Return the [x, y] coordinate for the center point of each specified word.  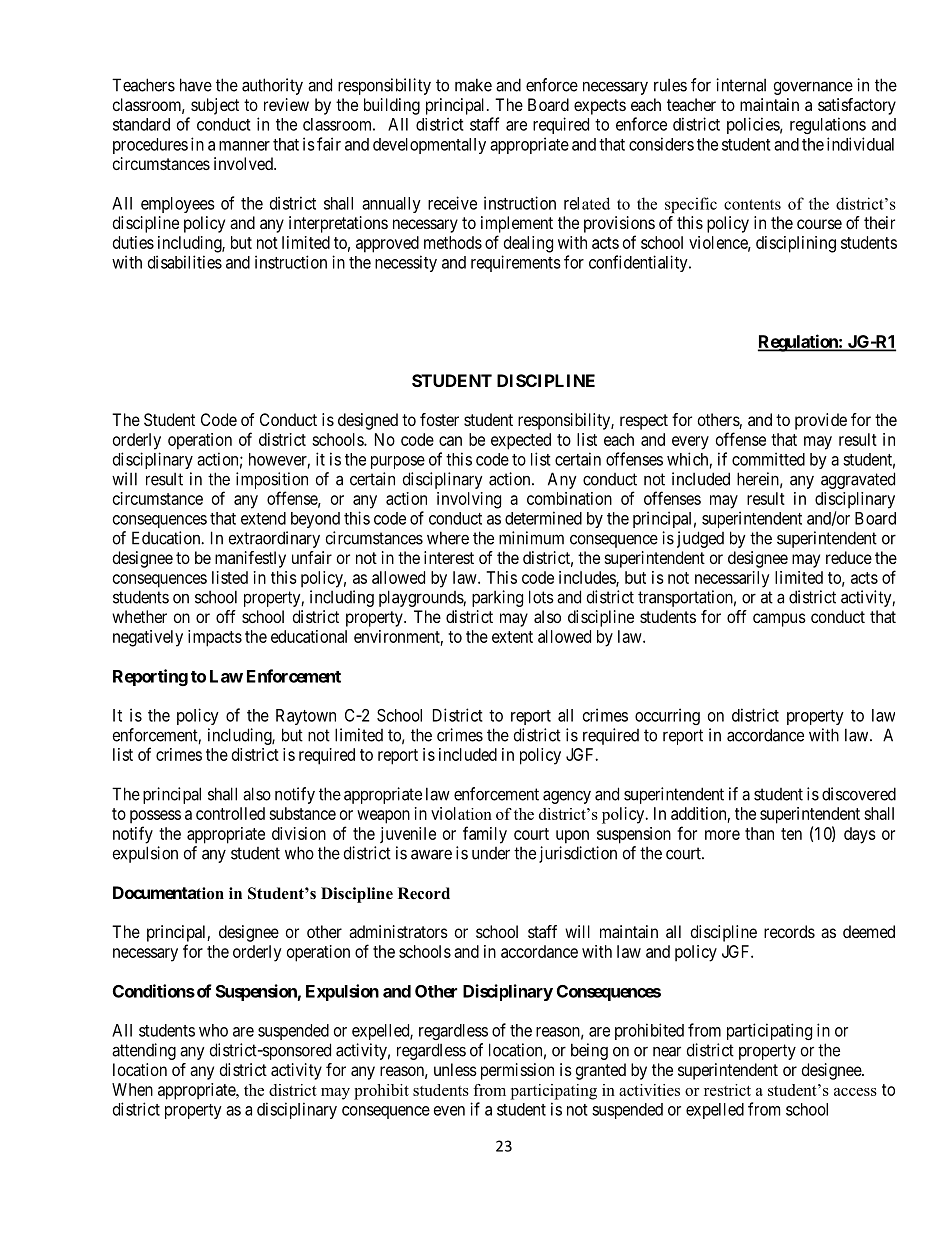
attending [144, 1051]
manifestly [250, 559]
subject [215, 106]
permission [517, 1071]
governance [813, 88]
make [473, 85]
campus [779, 620]
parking [497, 598]
